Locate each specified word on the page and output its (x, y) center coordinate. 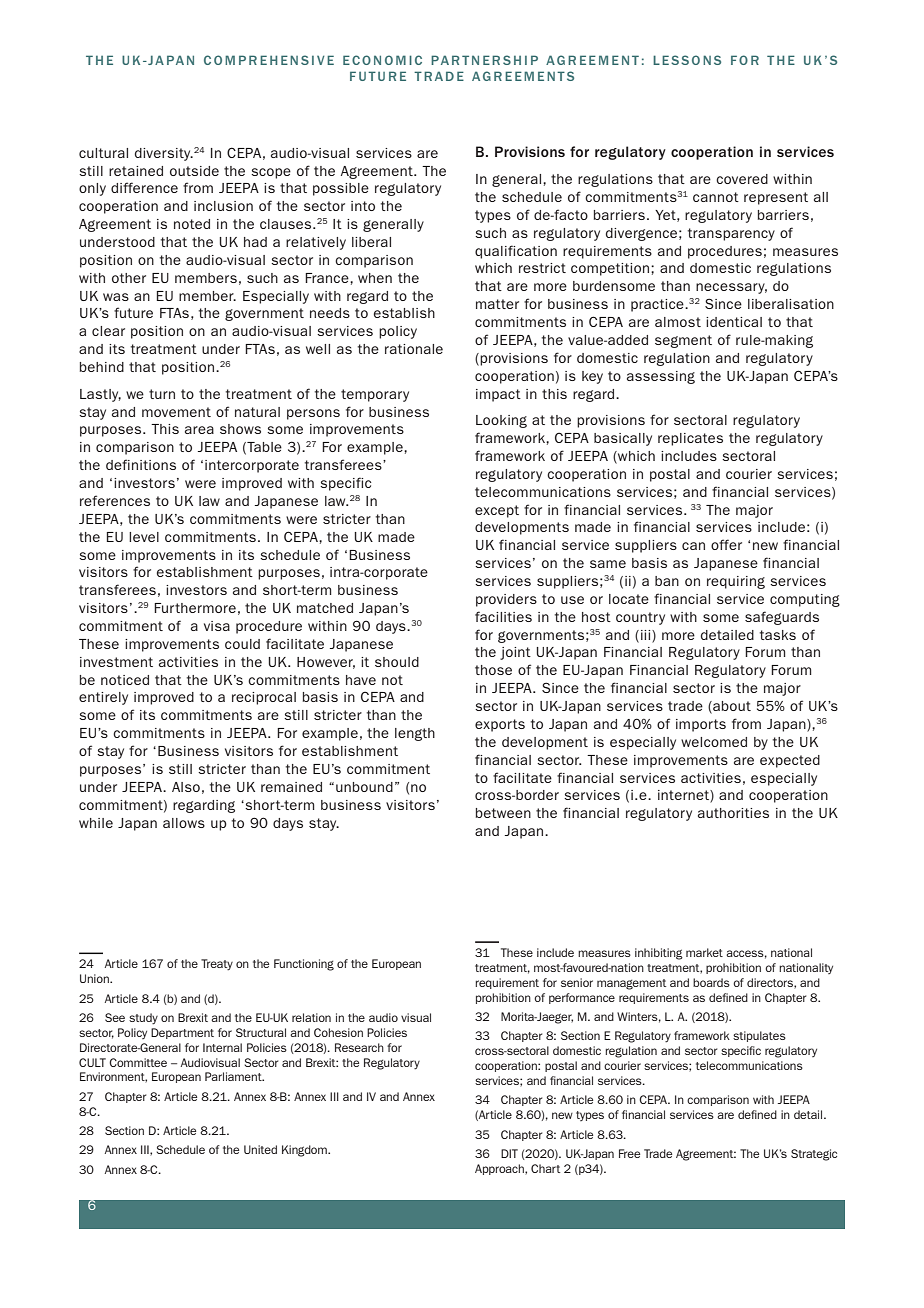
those (493, 670)
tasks (778, 635)
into (363, 206)
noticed (125, 680)
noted (192, 224)
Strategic (814, 1155)
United (260, 1149)
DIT (509, 1153)
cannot (716, 197)
